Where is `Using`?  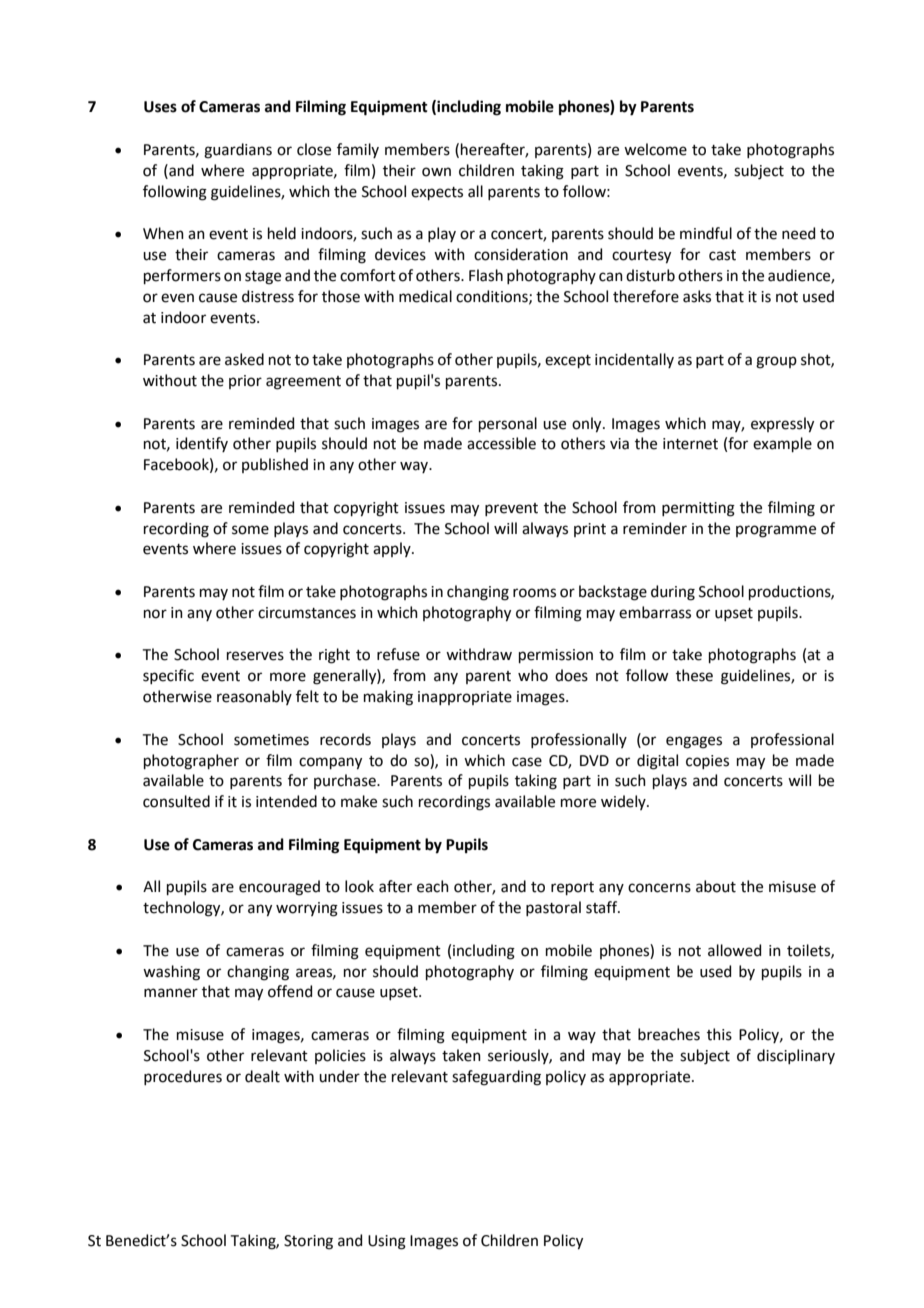 Using is located at coordinates (387, 1242).
